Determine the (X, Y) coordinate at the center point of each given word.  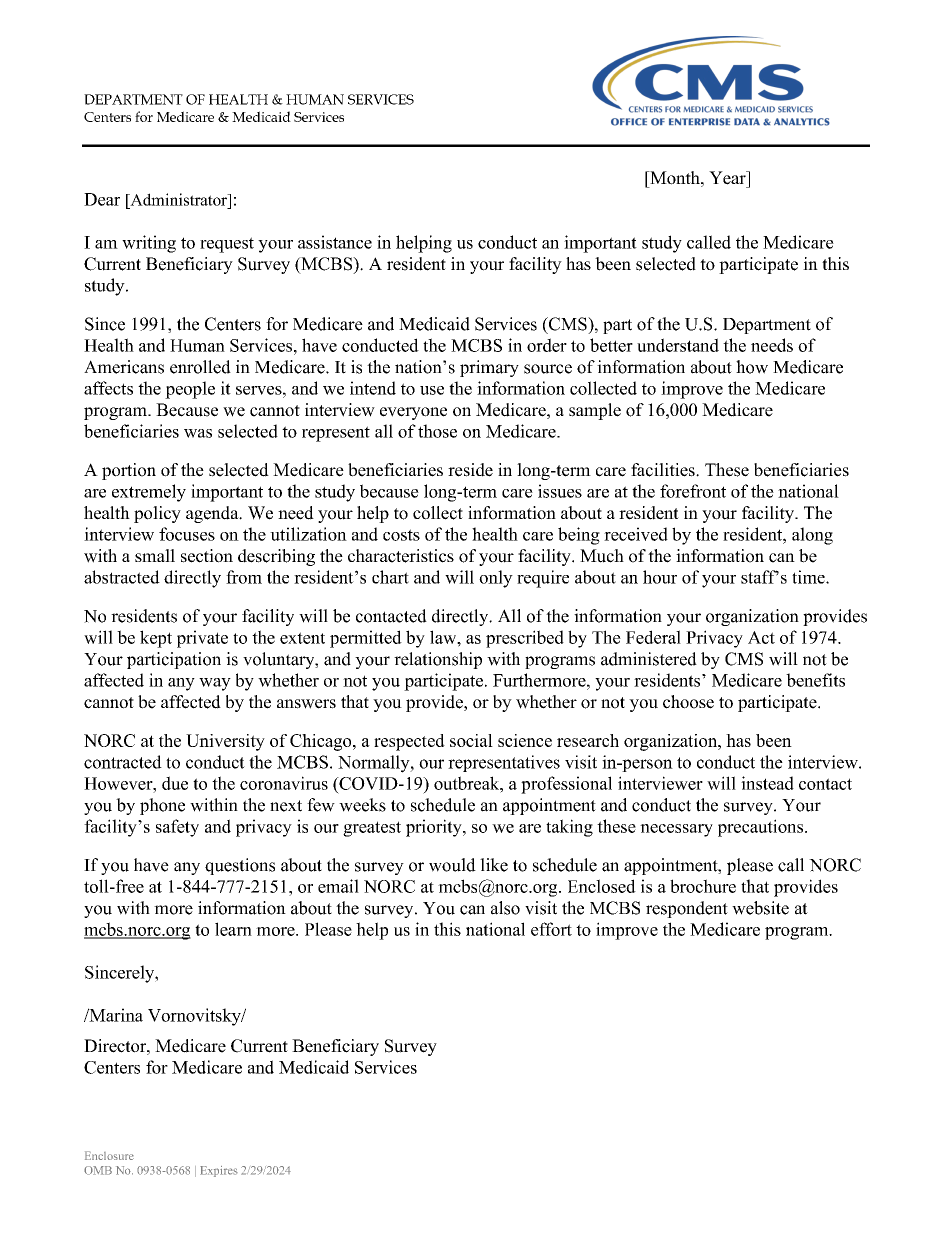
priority (435, 828)
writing (149, 244)
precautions (762, 828)
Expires (219, 1171)
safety (177, 828)
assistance (335, 242)
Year (728, 178)
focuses (187, 534)
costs (401, 535)
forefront (693, 491)
